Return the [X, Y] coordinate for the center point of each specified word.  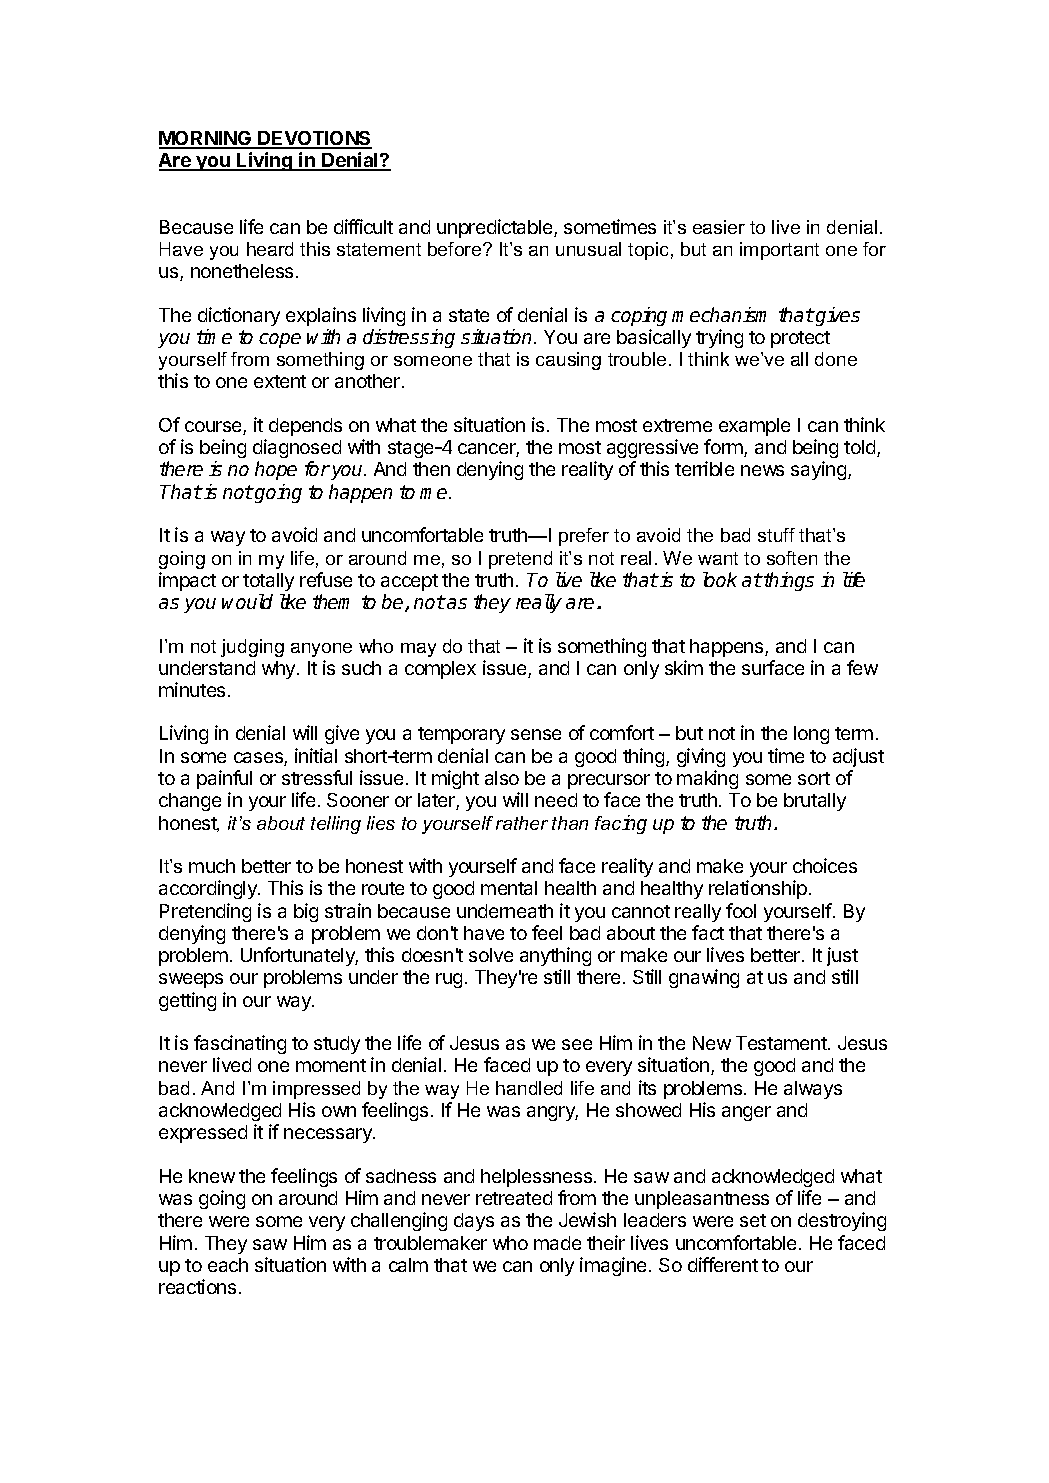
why [280, 670]
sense [536, 734]
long [811, 735]
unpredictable [496, 228]
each [228, 1265]
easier [719, 227]
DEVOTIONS [314, 139]
